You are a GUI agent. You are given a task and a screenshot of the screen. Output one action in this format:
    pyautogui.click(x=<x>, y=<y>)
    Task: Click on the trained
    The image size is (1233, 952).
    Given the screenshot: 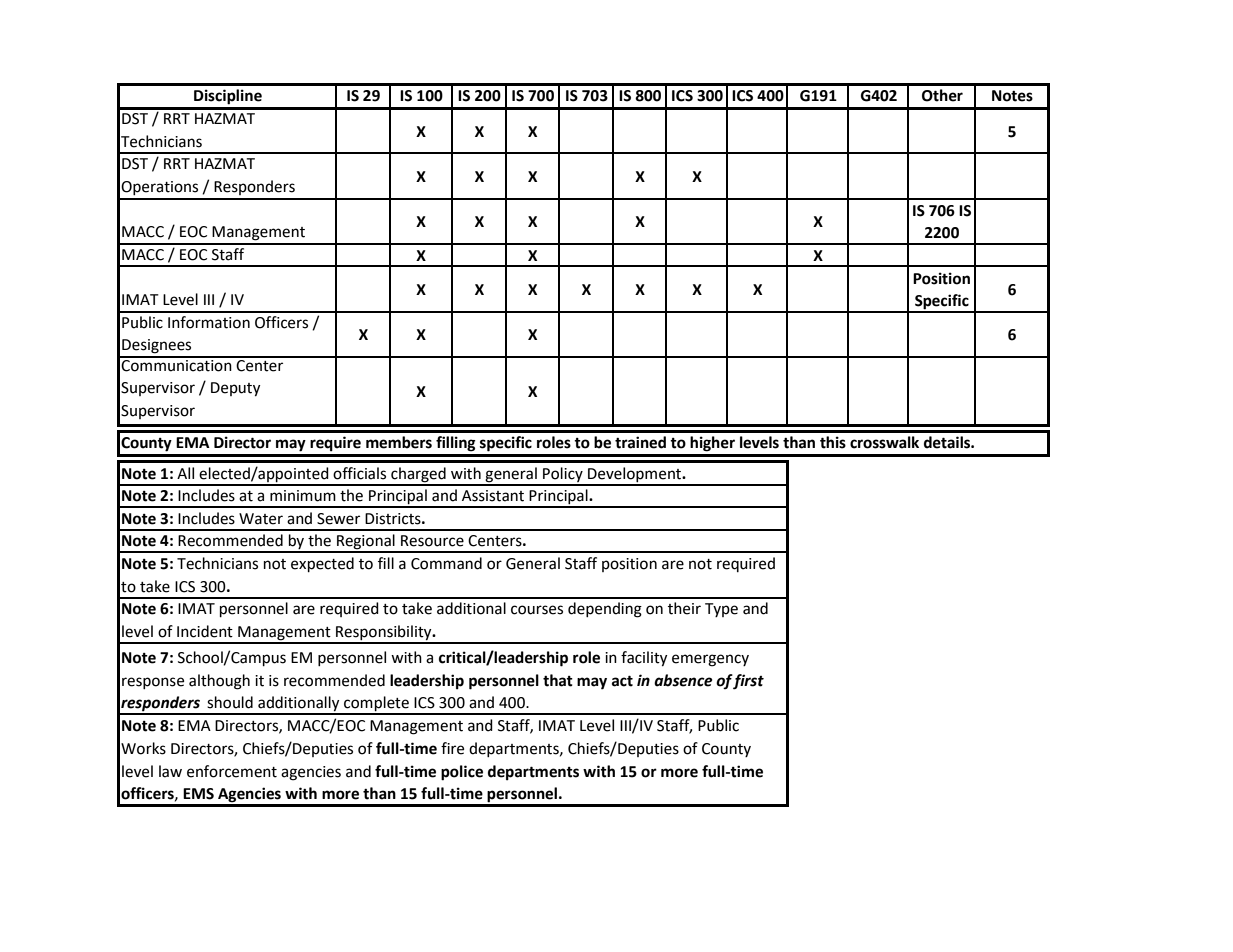 What is the action you would take?
    pyautogui.click(x=640, y=442)
